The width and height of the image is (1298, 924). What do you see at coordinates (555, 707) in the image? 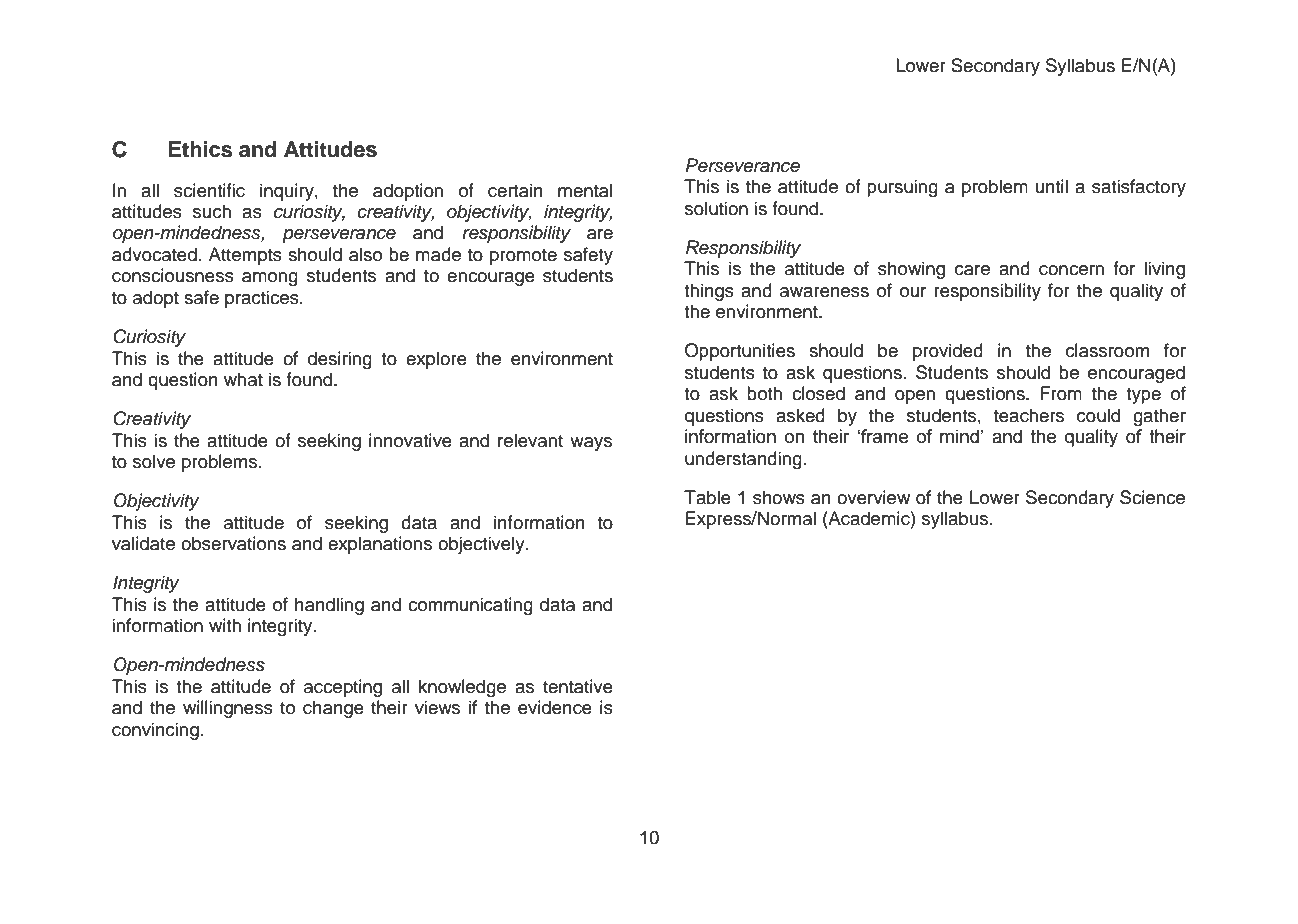
I see `evidence` at bounding box center [555, 707].
